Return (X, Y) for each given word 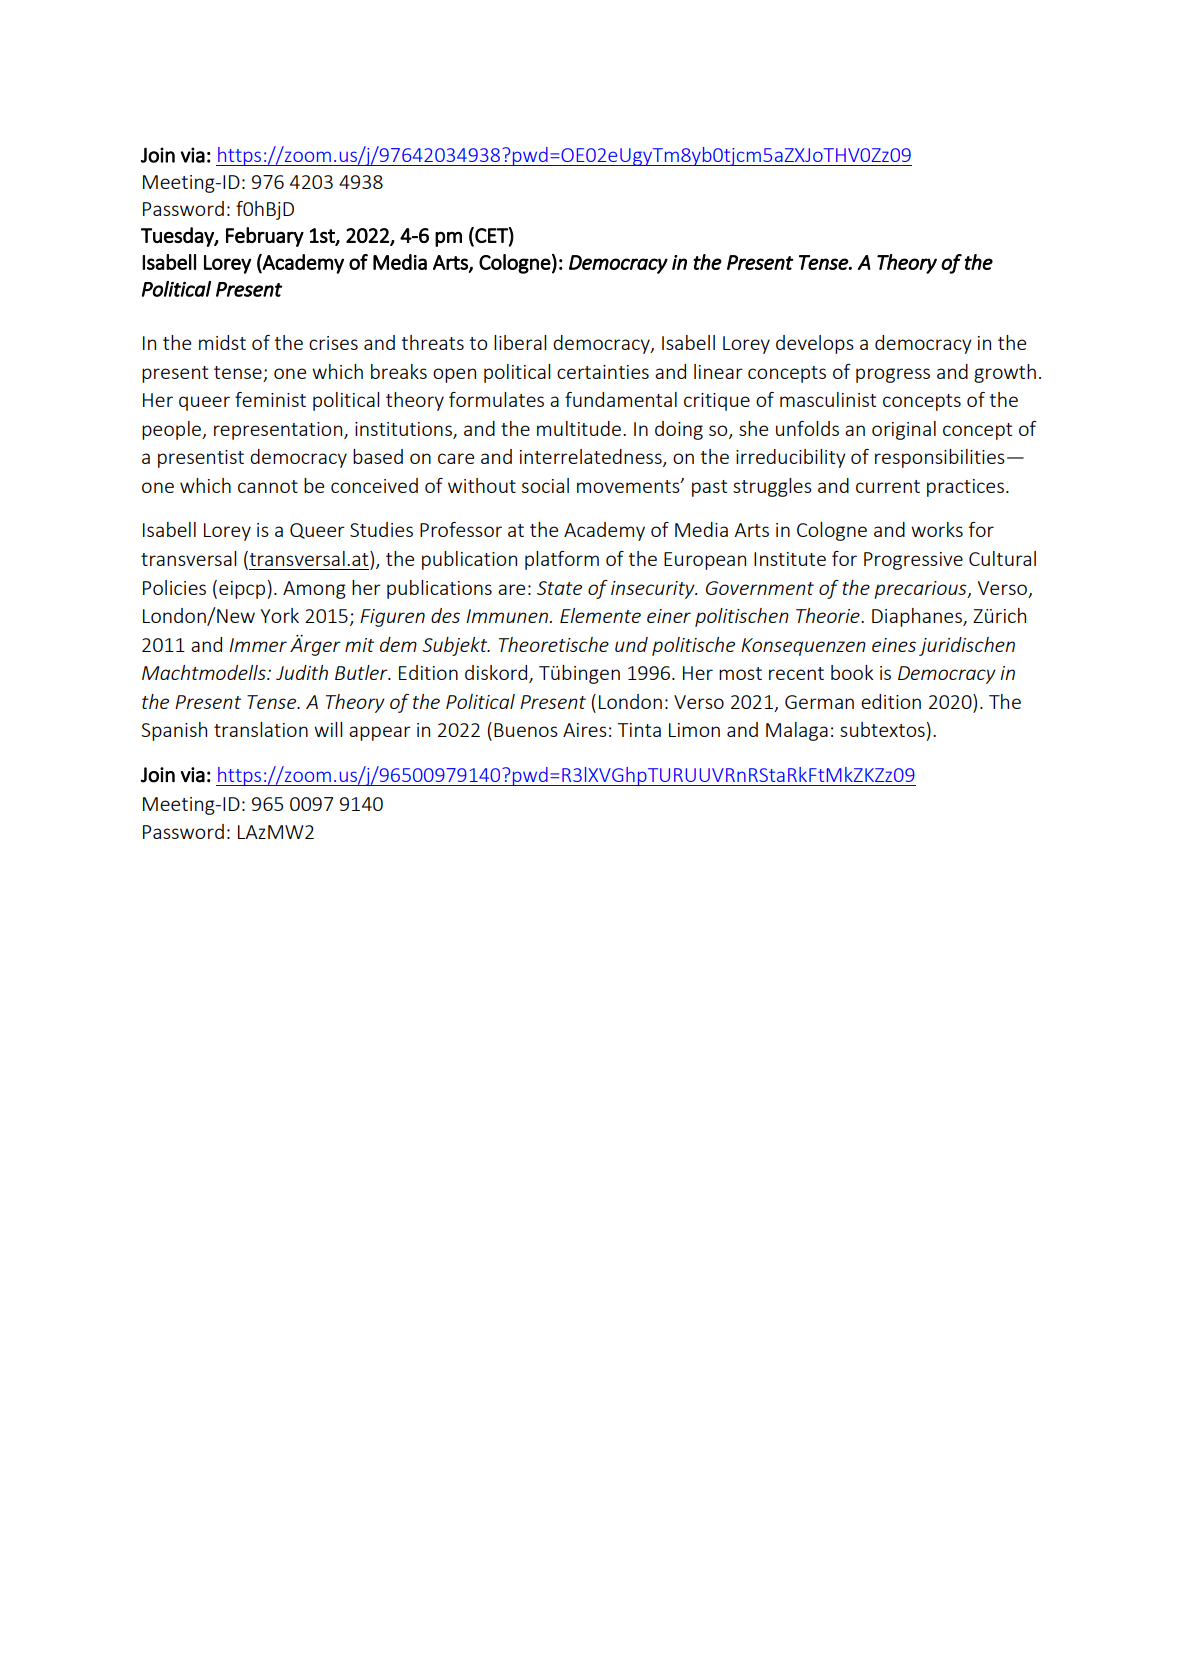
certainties (603, 372)
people (172, 430)
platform (562, 560)
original (904, 430)
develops (815, 344)
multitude (579, 428)
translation (261, 729)
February (265, 237)
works (937, 529)
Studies (381, 529)
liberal (520, 342)
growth (1005, 373)
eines (894, 645)
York (279, 615)
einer (669, 616)
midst (222, 342)
